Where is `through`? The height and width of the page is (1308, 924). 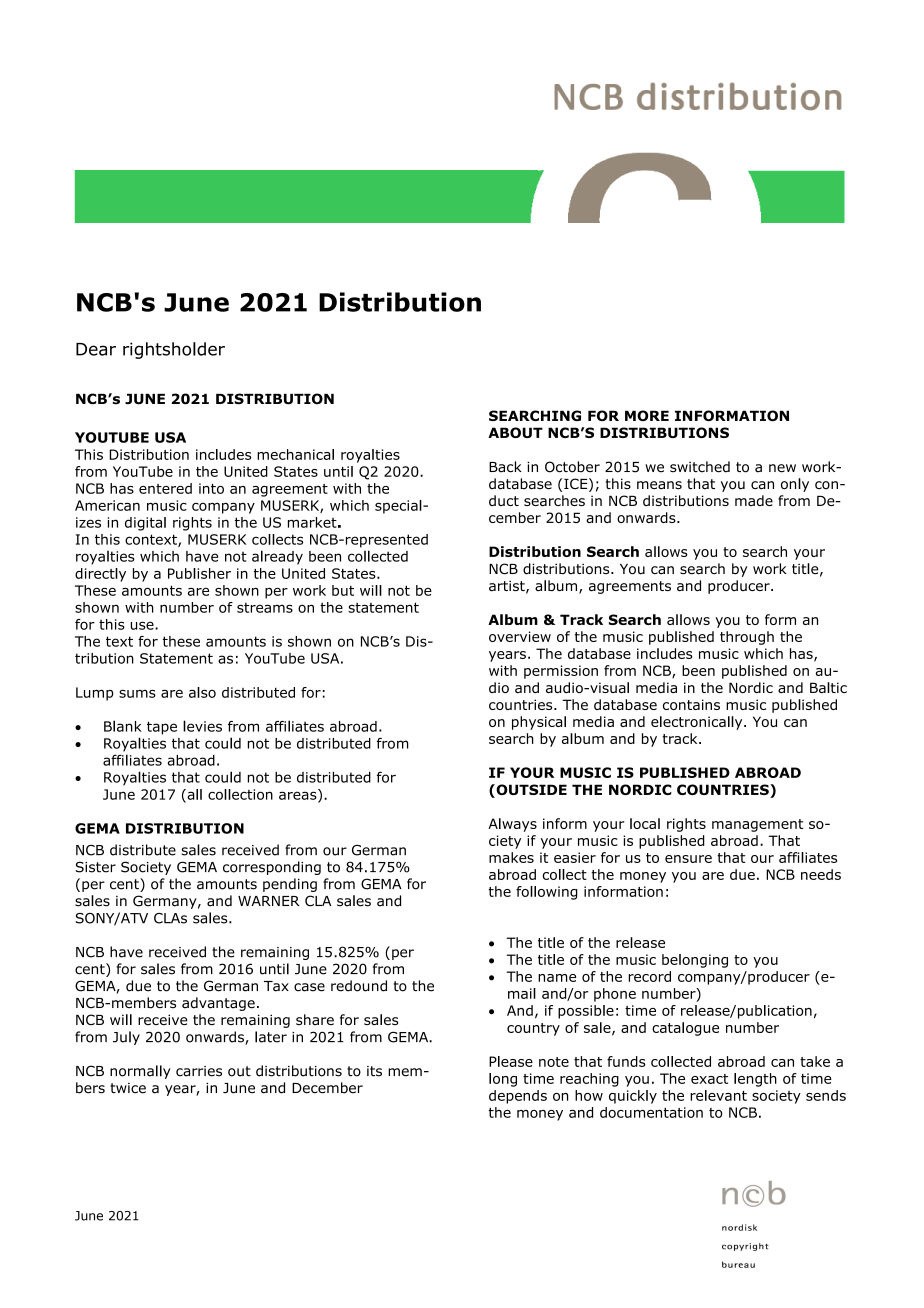
through is located at coordinates (747, 638).
